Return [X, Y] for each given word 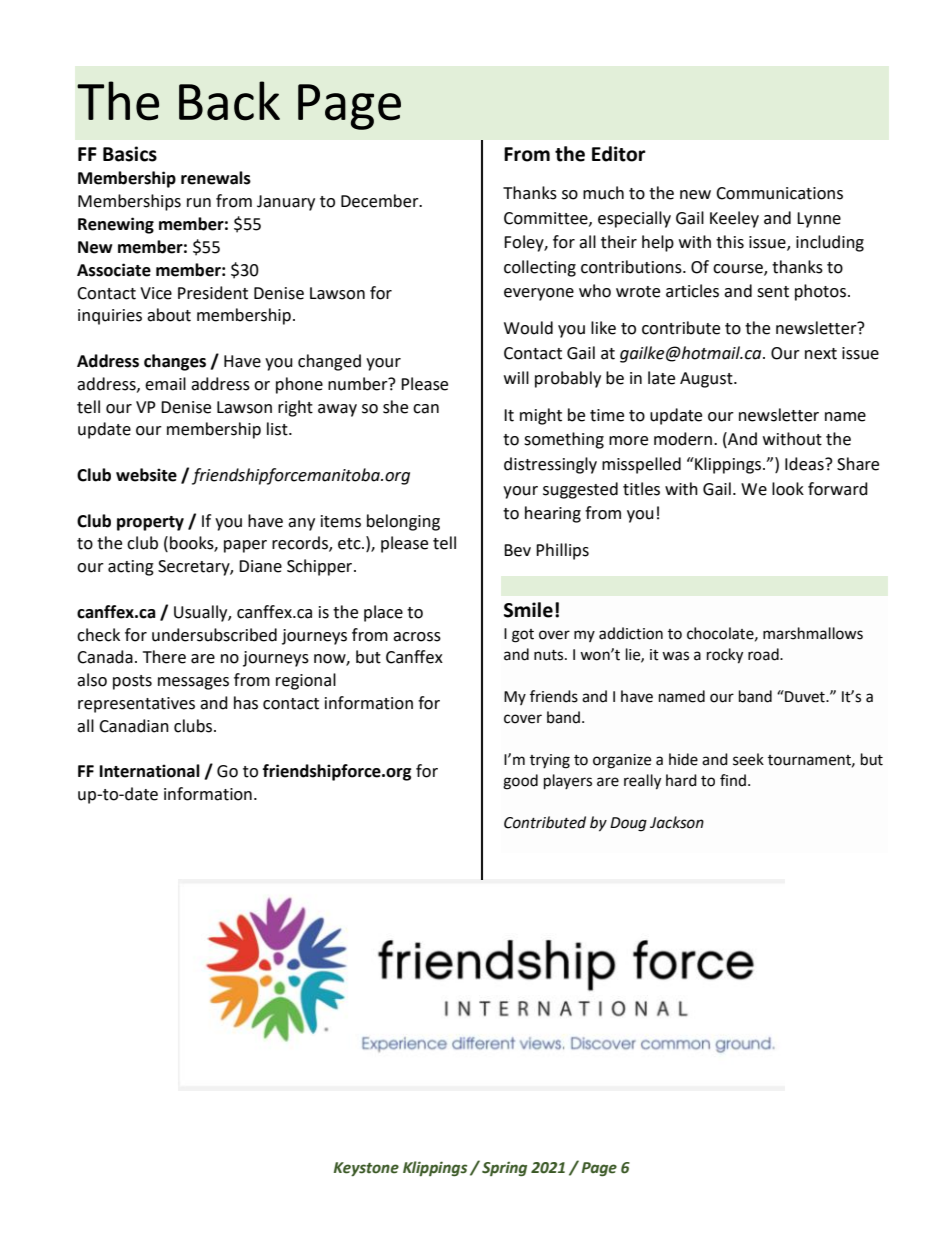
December [381, 201]
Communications [779, 193]
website [146, 475]
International [150, 771]
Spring [504, 1169]
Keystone [366, 1169]
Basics [130, 154]
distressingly [550, 465]
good [520, 782]
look [788, 489]
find [733, 780]
